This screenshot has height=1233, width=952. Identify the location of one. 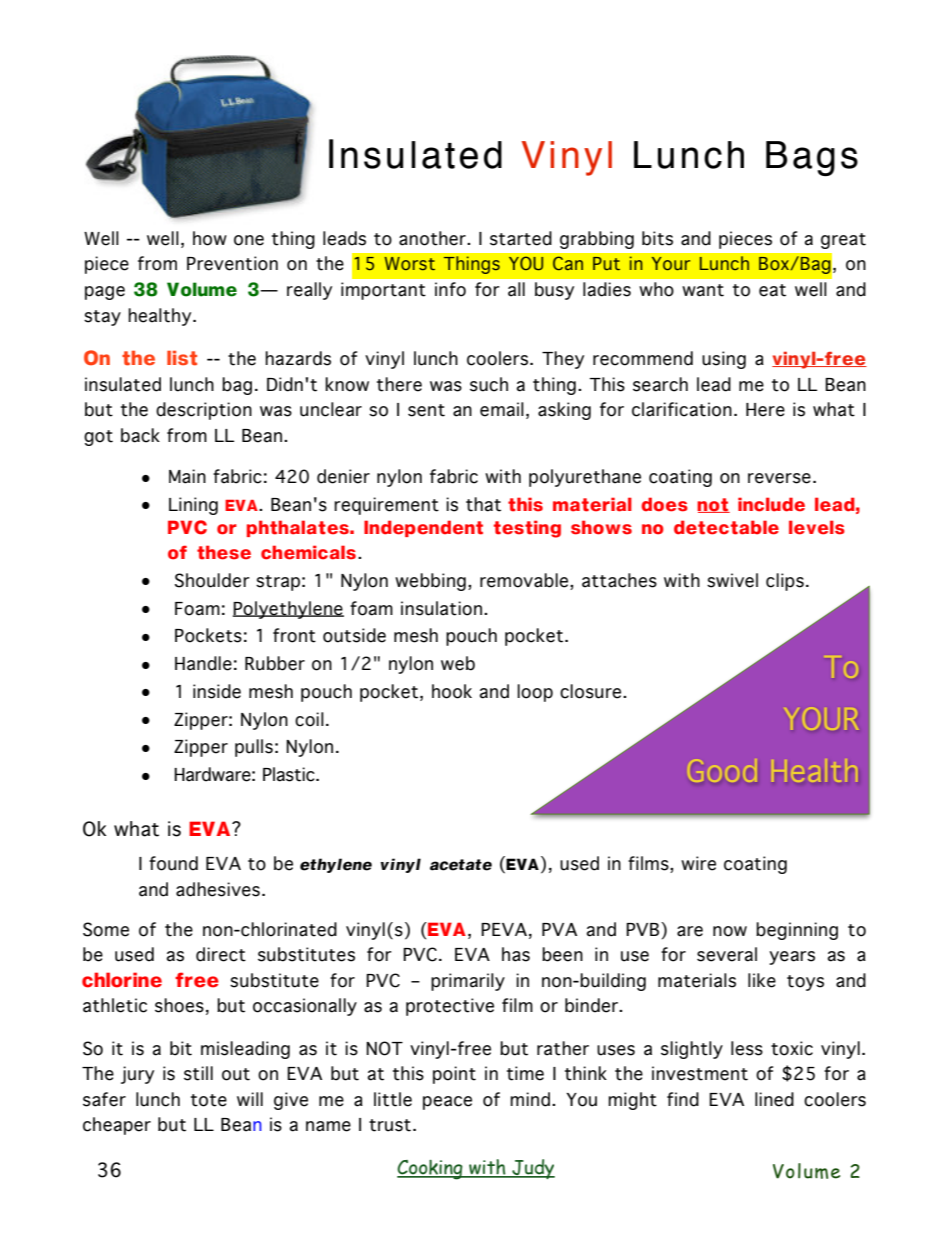
(249, 240).
